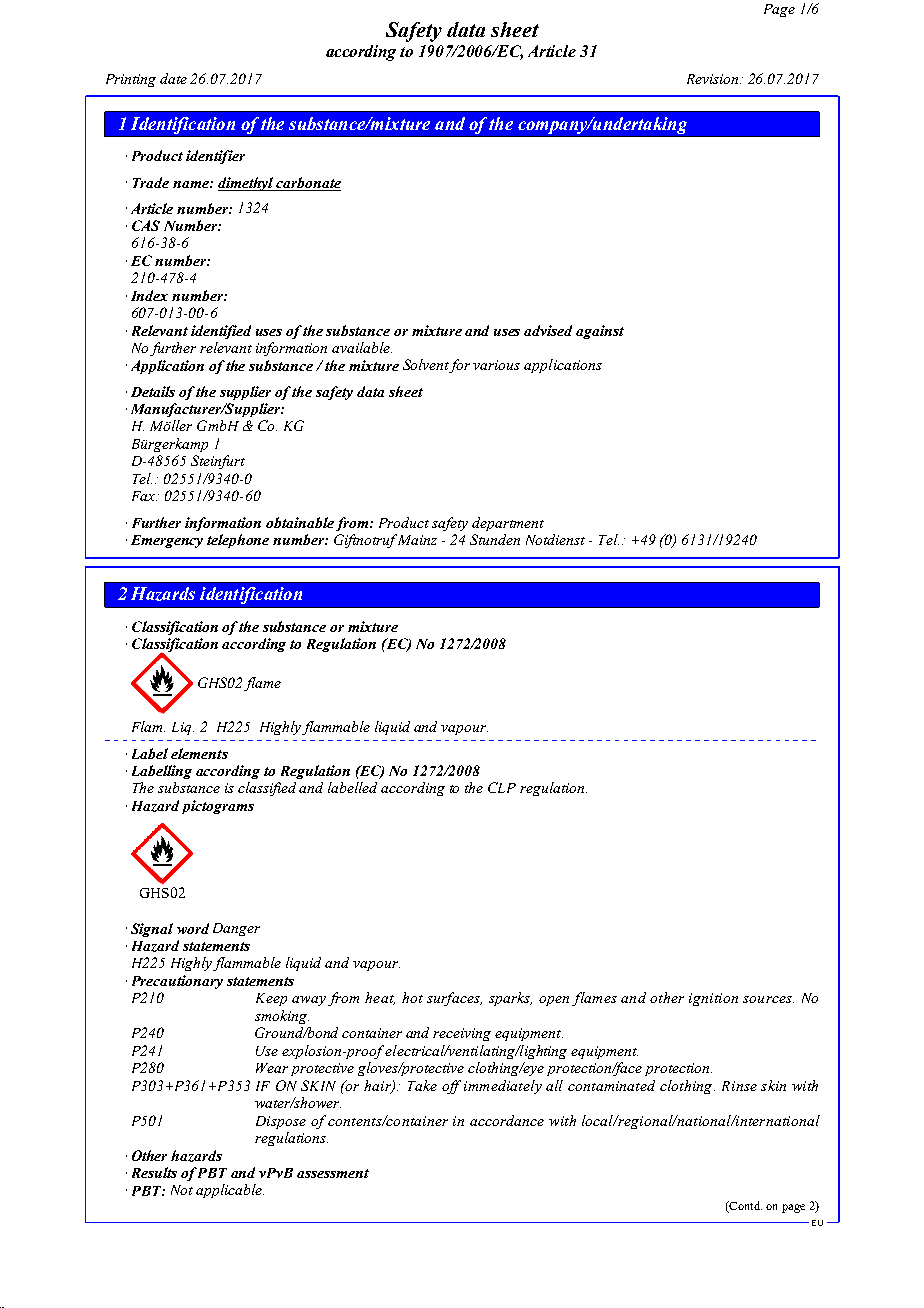 Image resolution: width=924 pixels, height=1308 pixels. I want to click on Revision, so click(714, 79).
